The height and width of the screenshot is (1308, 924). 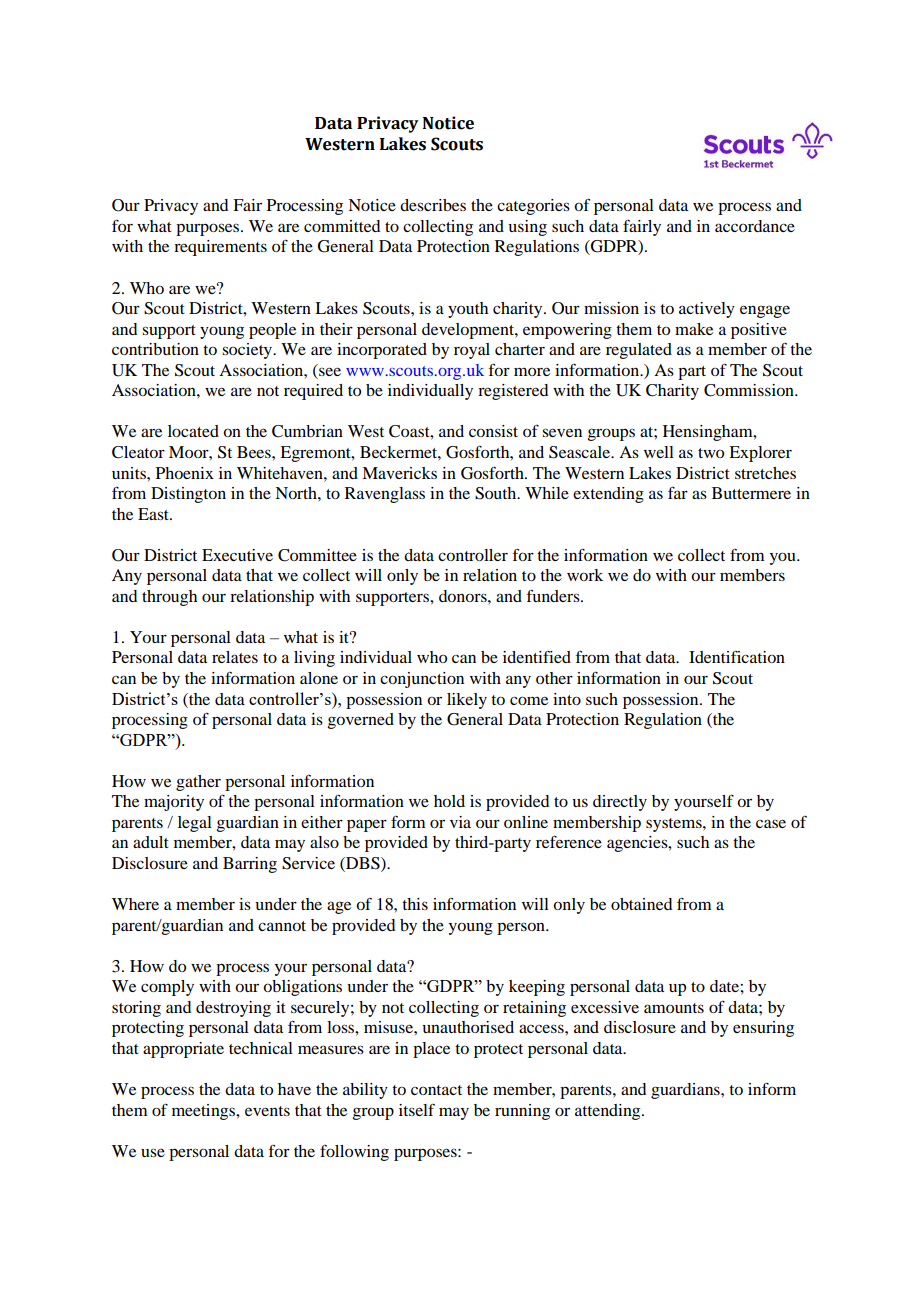 I want to click on legal, so click(x=195, y=824).
